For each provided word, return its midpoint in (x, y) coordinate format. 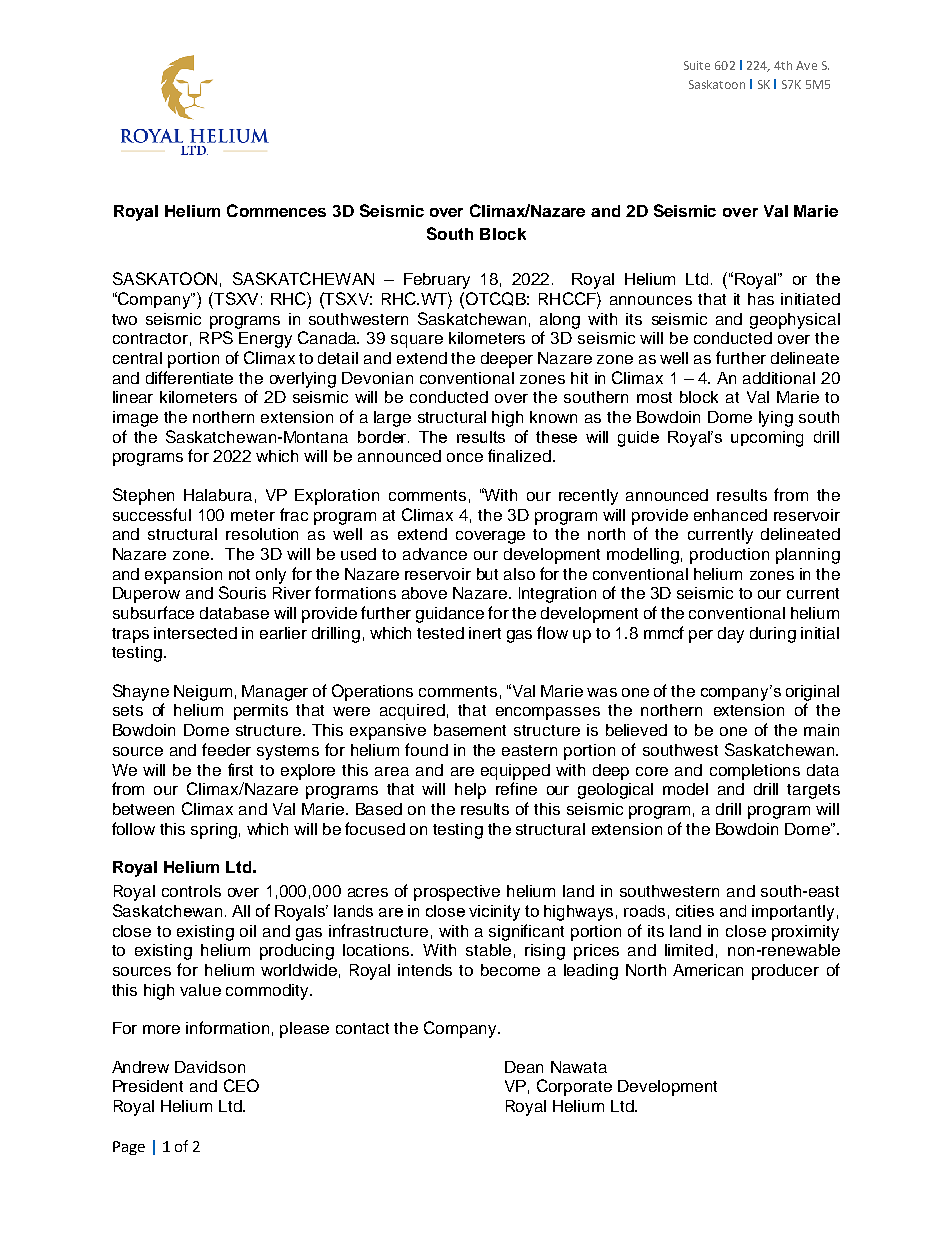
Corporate (574, 1087)
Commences (276, 210)
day (731, 635)
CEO (241, 1085)
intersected (195, 633)
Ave (806, 65)
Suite (697, 65)
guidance (450, 615)
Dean (524, 1067)
